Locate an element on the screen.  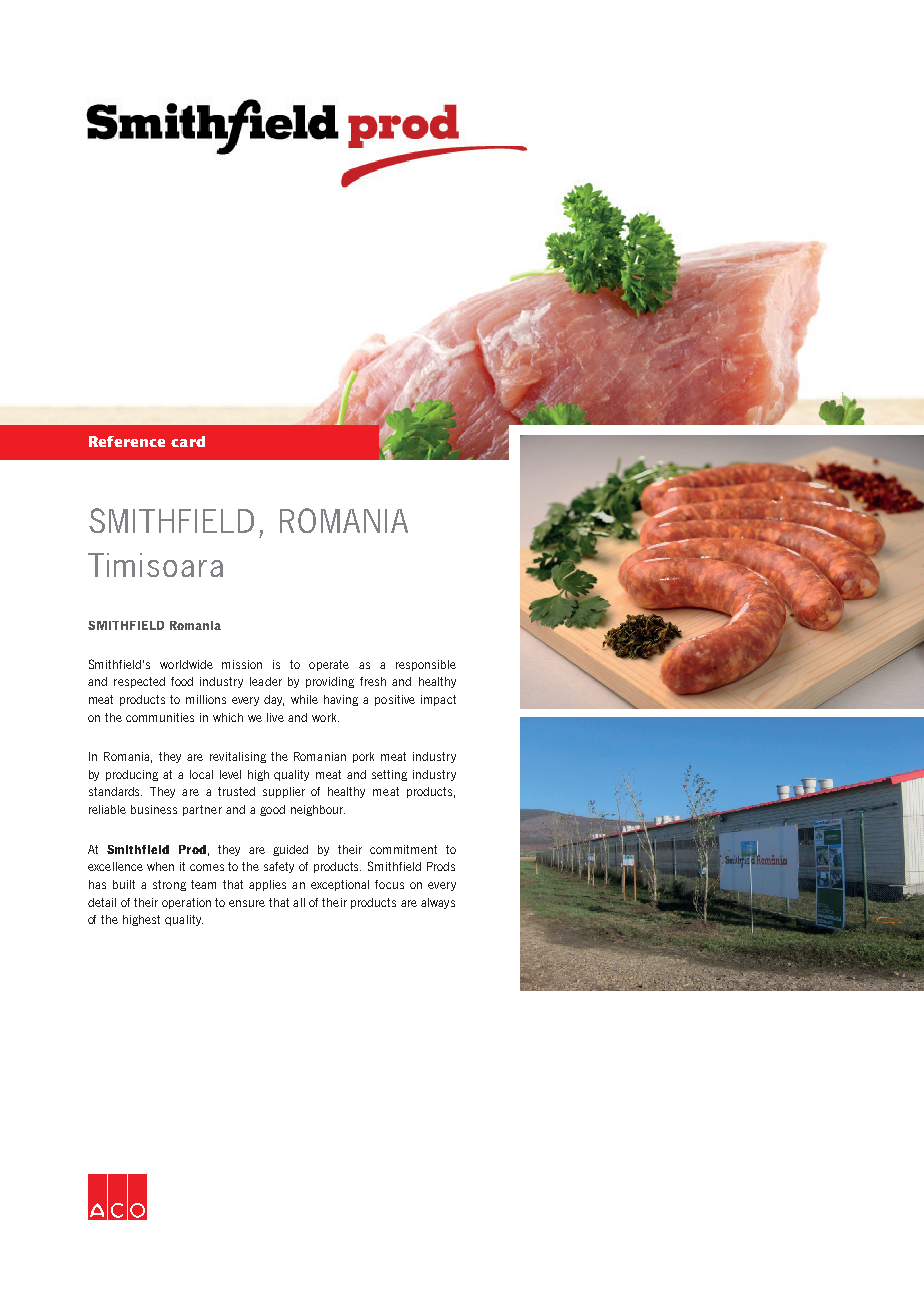
card is located at coordinates (188, 441).
